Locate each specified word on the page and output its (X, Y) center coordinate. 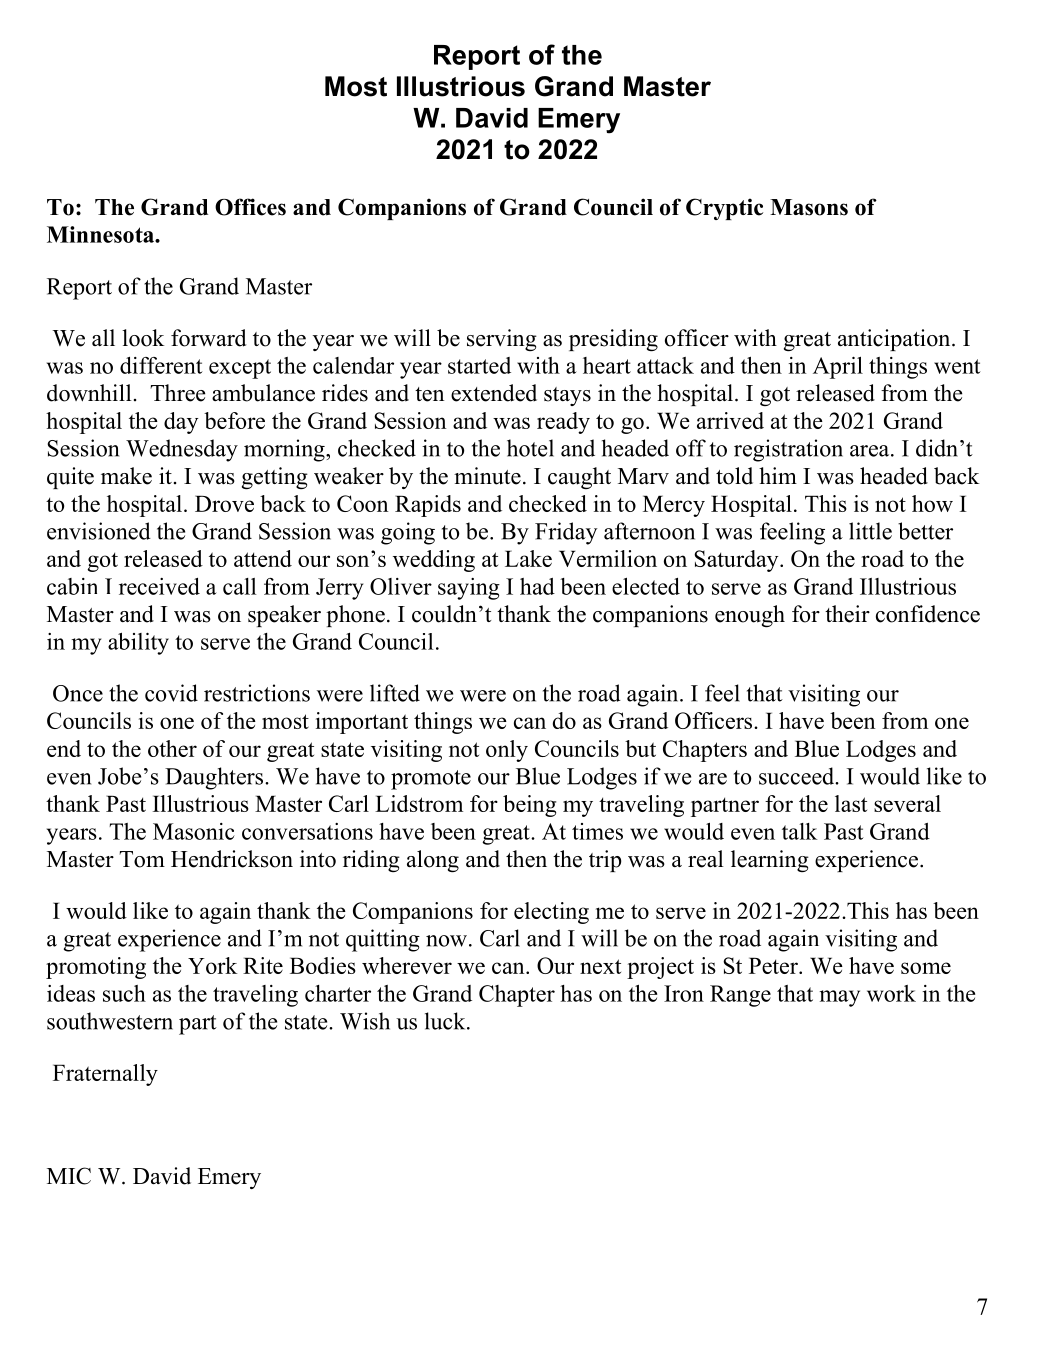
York (212, 965)
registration (788, 450)
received (159, 586)
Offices (250, 207)
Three (178, 393)
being (529, 806)
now (446, 941)
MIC (69, 1176)
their (847, 614)
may (839, 998)
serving (502, 340)
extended (494, 393)
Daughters (214, 778)
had (537, 586)
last (851, 803)
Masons (809, 207)
